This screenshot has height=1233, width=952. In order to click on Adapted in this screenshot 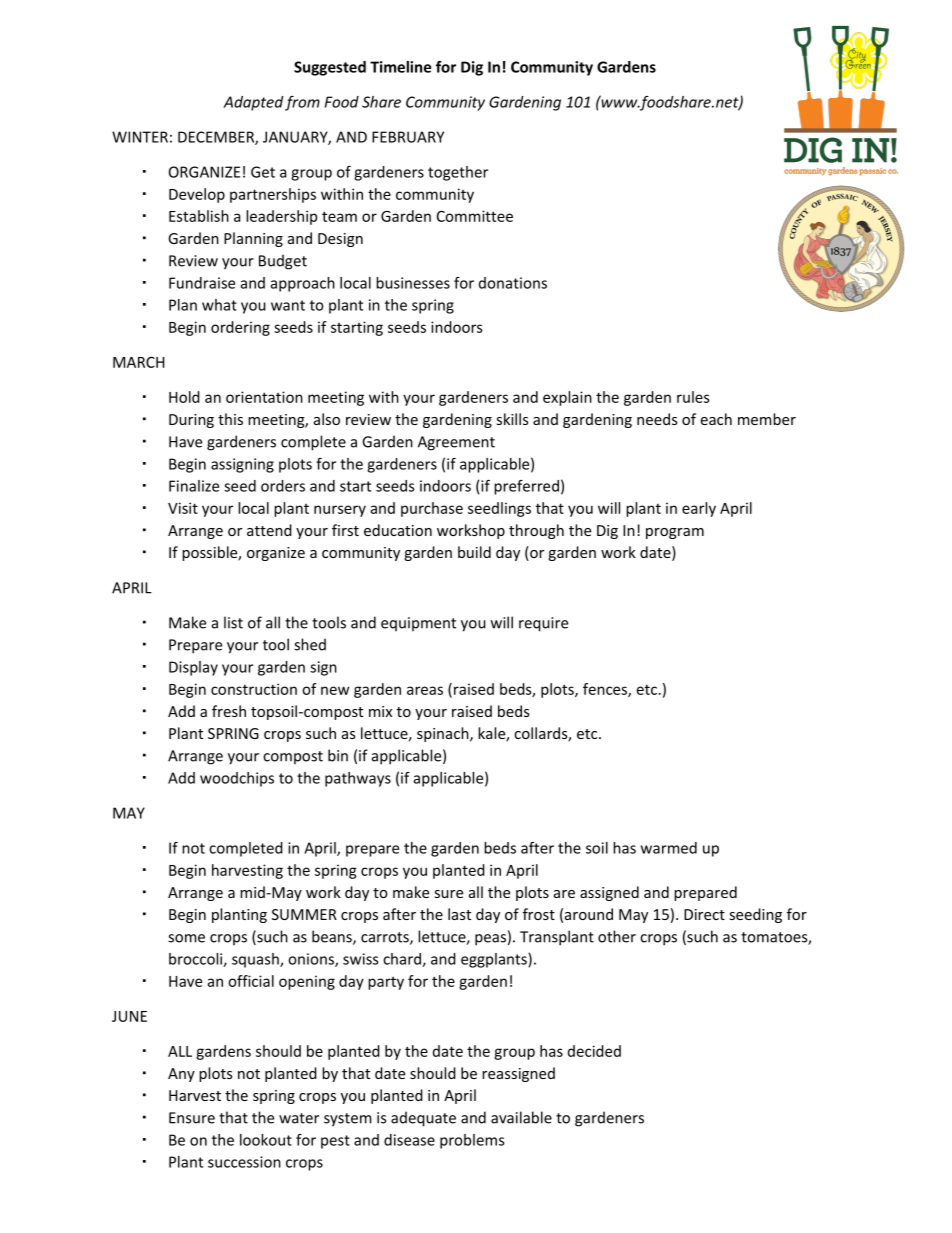, I will do `click(253, 103)`.
